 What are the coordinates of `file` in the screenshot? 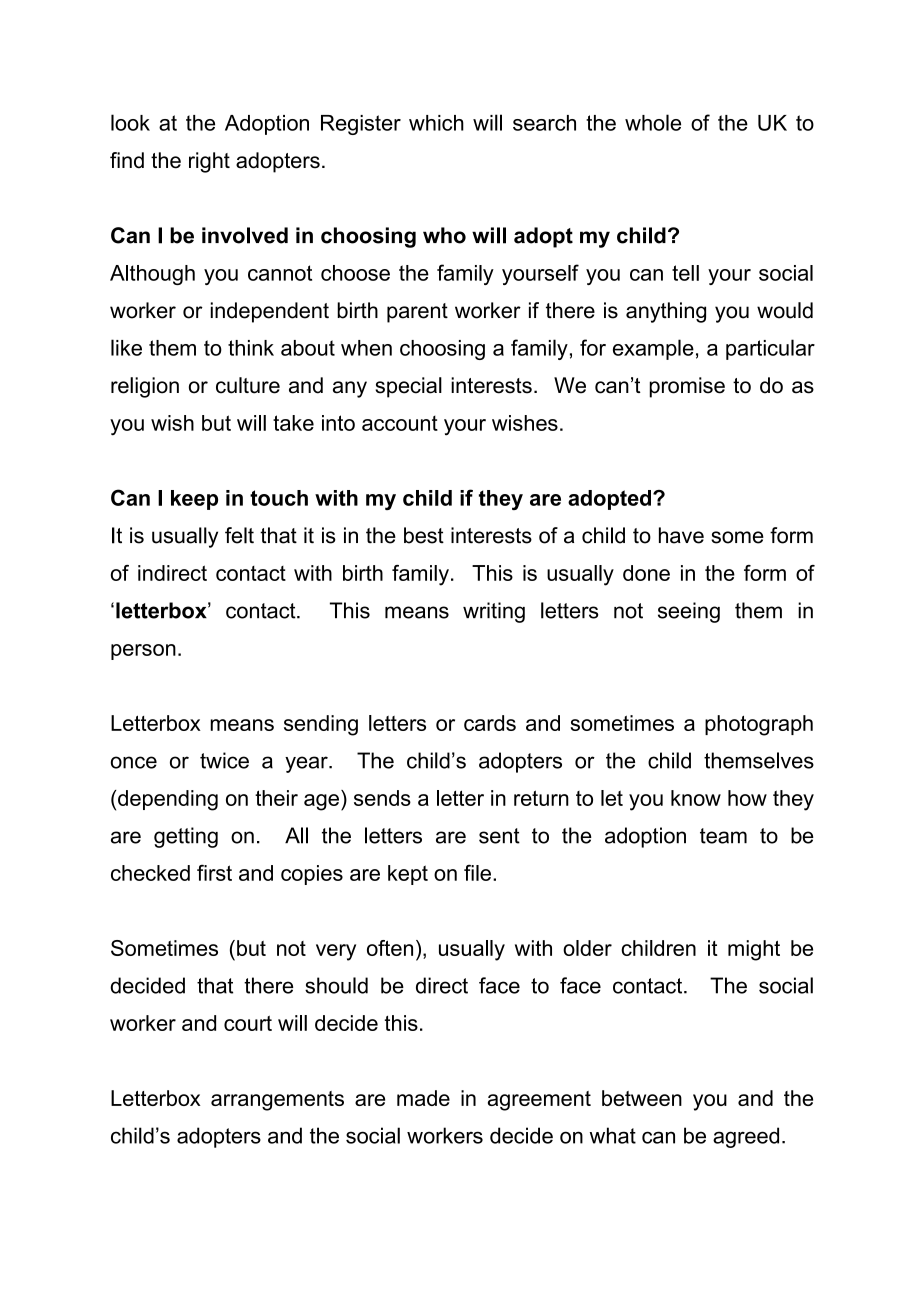 It's located at (477, 872).
